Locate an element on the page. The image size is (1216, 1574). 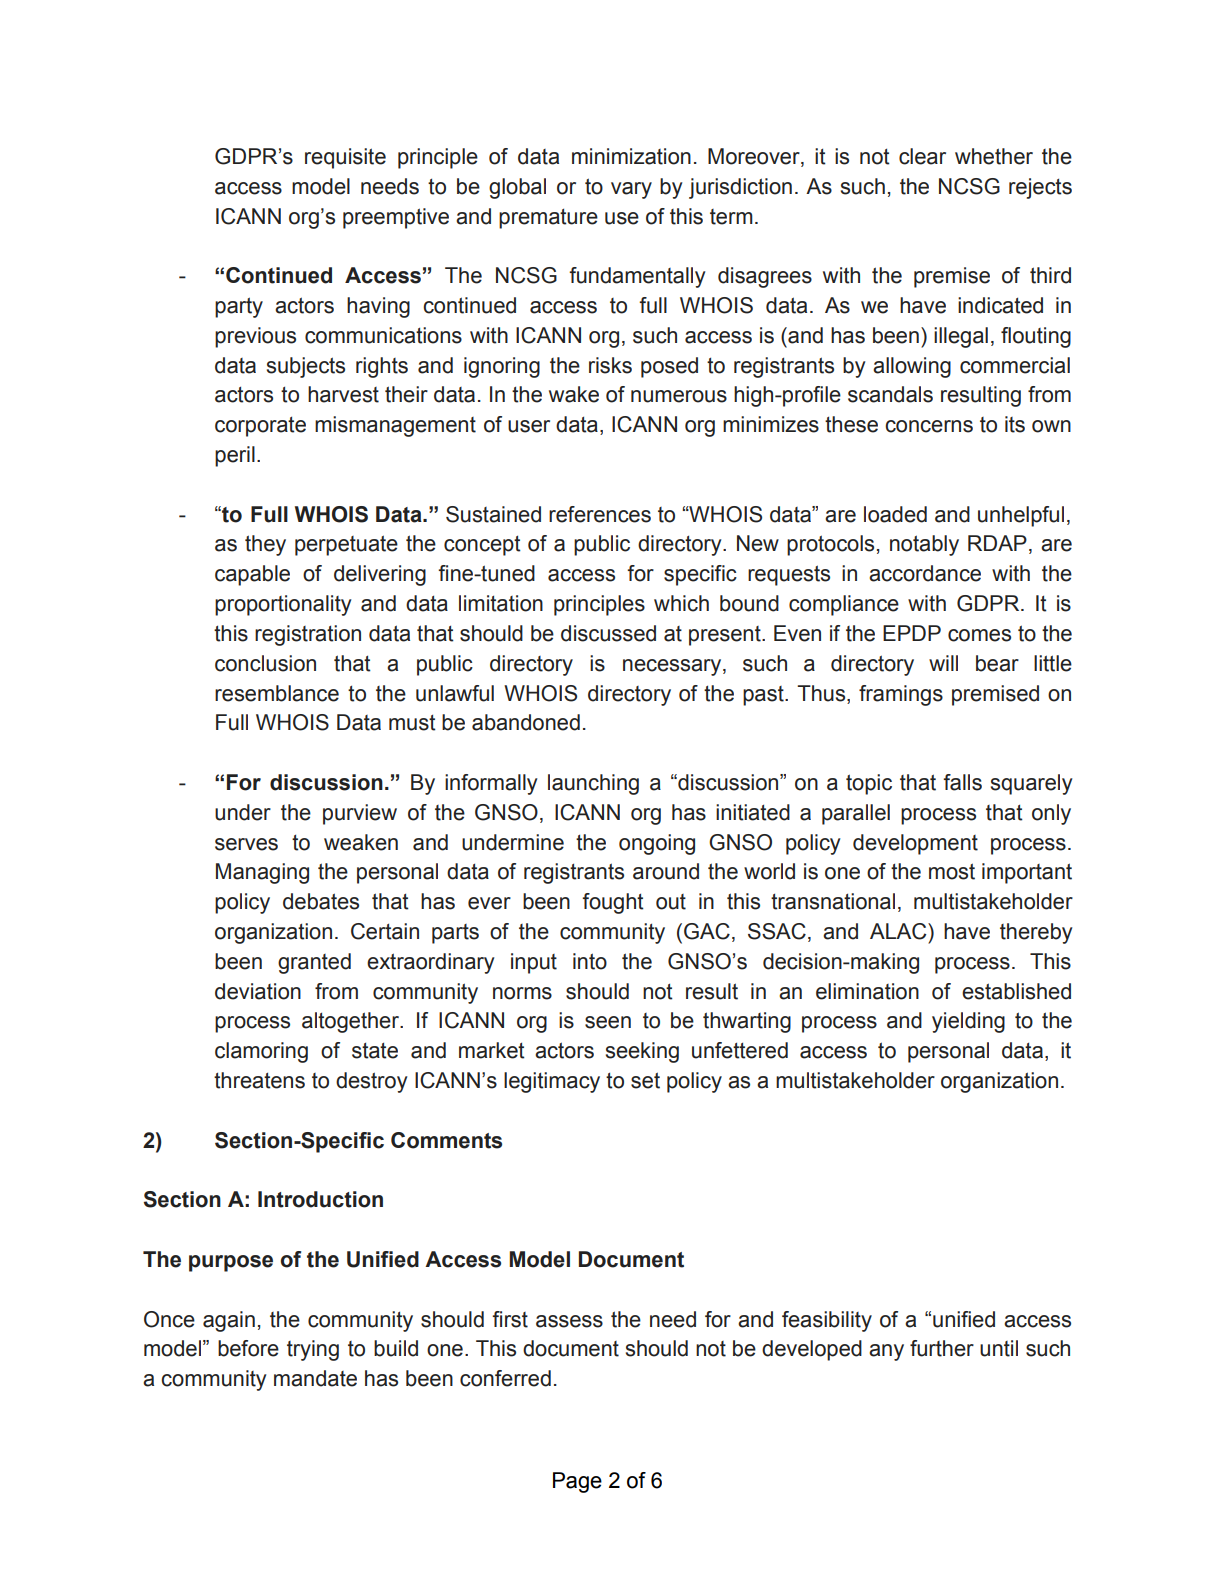
further is located at coordinates (942, 1348).
